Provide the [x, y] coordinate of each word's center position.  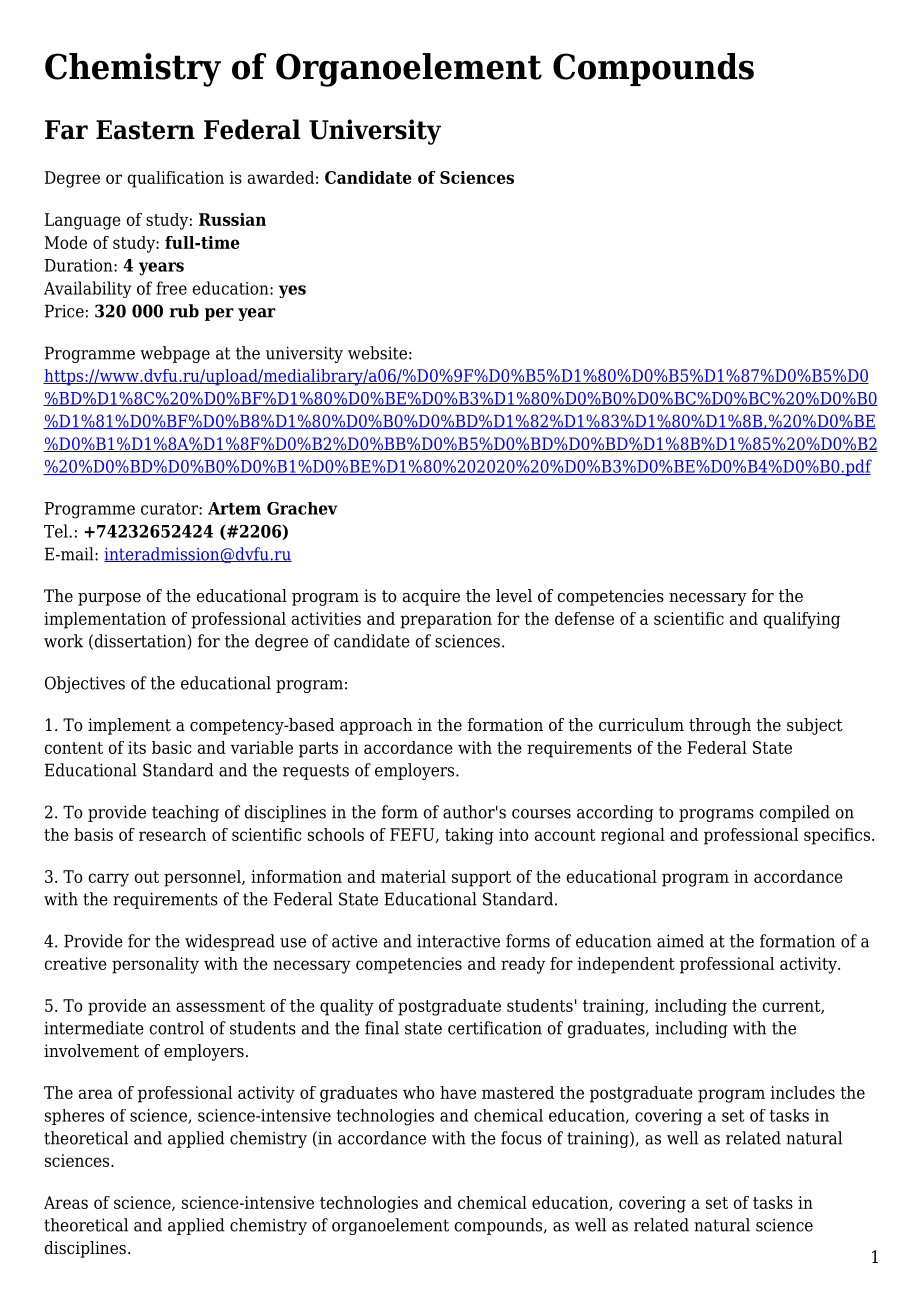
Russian [232, 219]
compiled [794, 813]
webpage [175, 354]
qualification [175, 179]
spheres [74, 1117]
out [146, 877]
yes [292, 291]
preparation [446, 620]
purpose [109, 599]
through [720, 726]
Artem [234, 508]
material [413, 876]
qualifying [801, 620]
